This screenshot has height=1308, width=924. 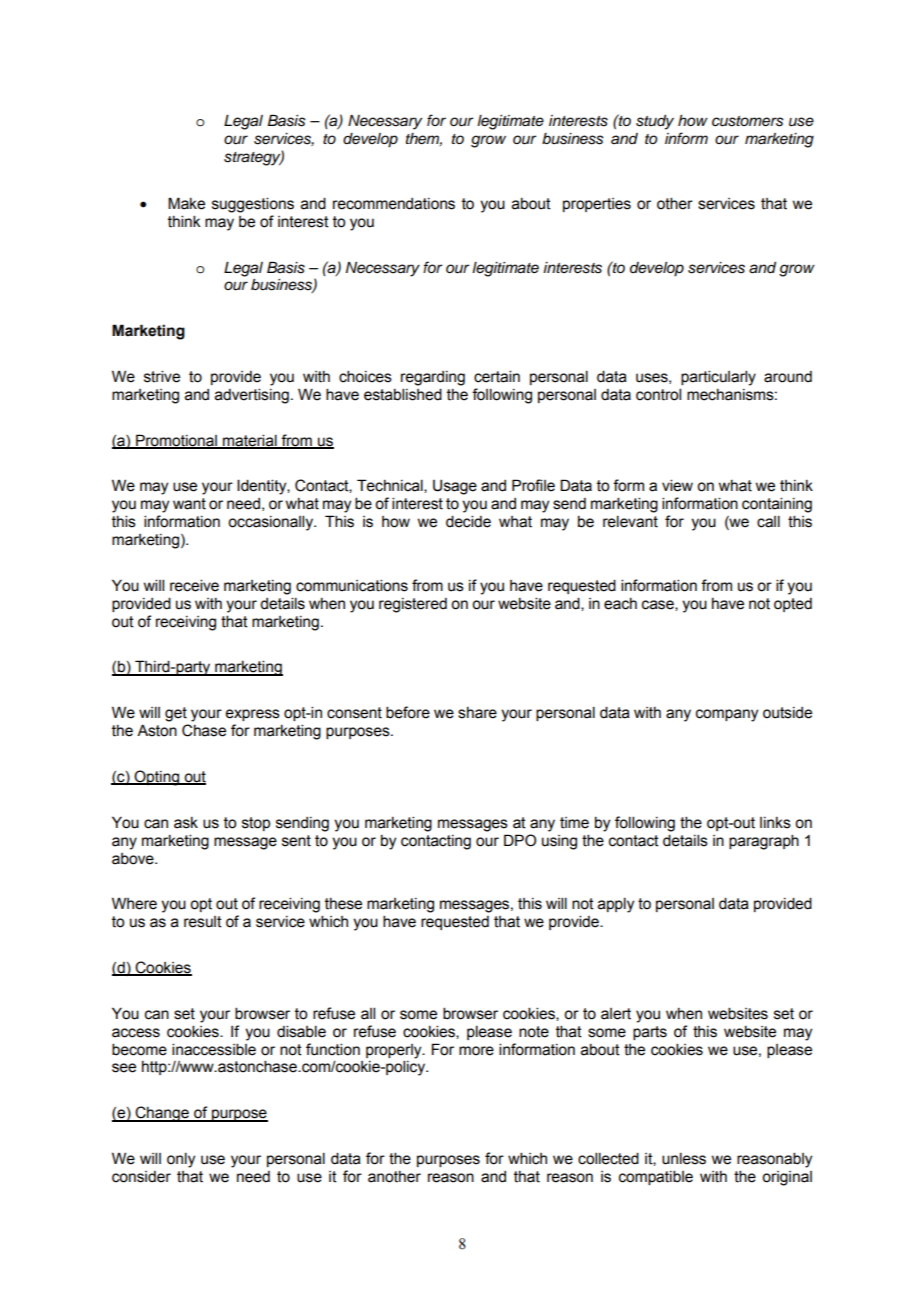 What do you see at coordinates (764, 842) in the screenshot?
I see `paragraph` at bounding box center [764, 842].
